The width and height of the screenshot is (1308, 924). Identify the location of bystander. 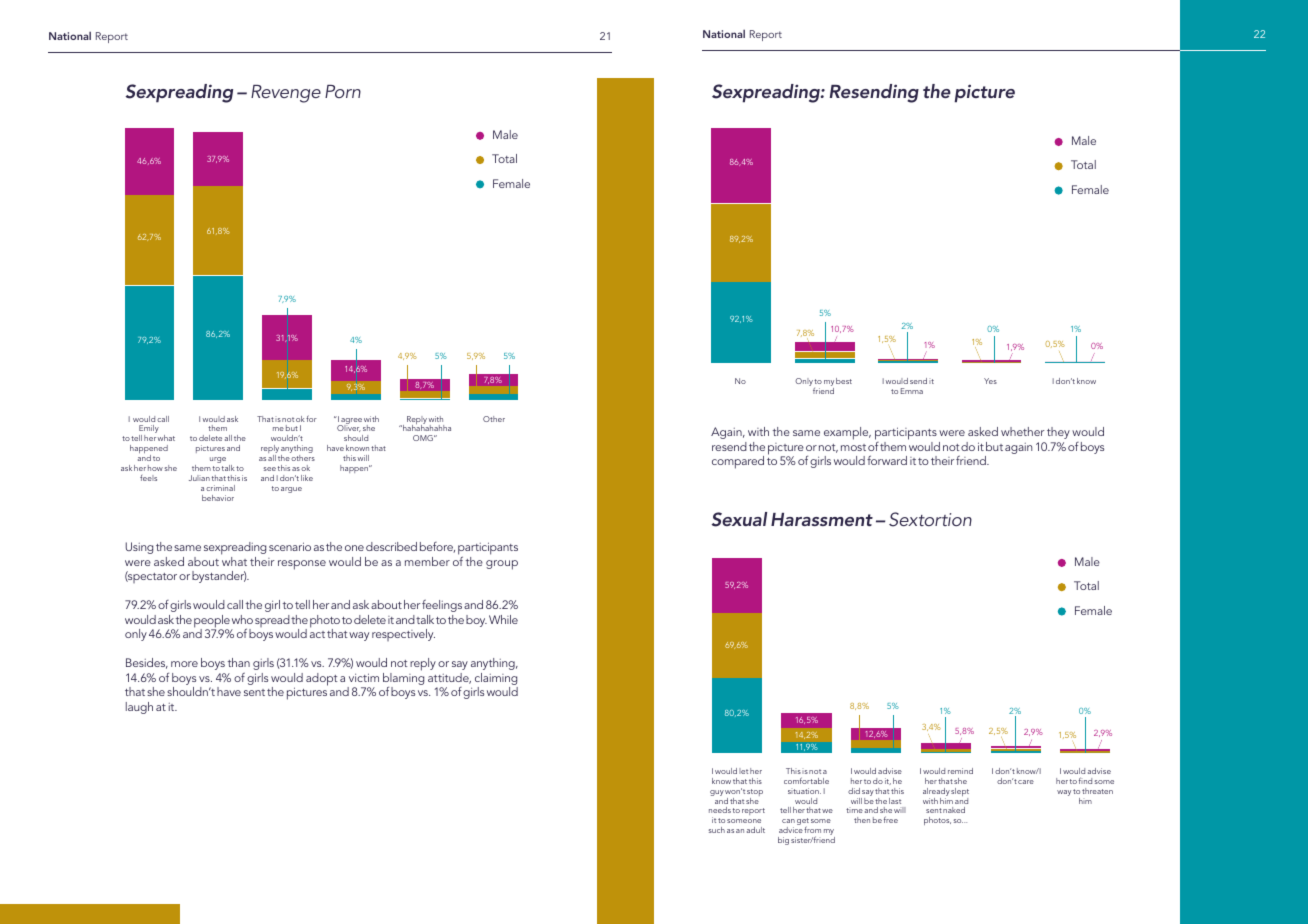
(219, 577).
